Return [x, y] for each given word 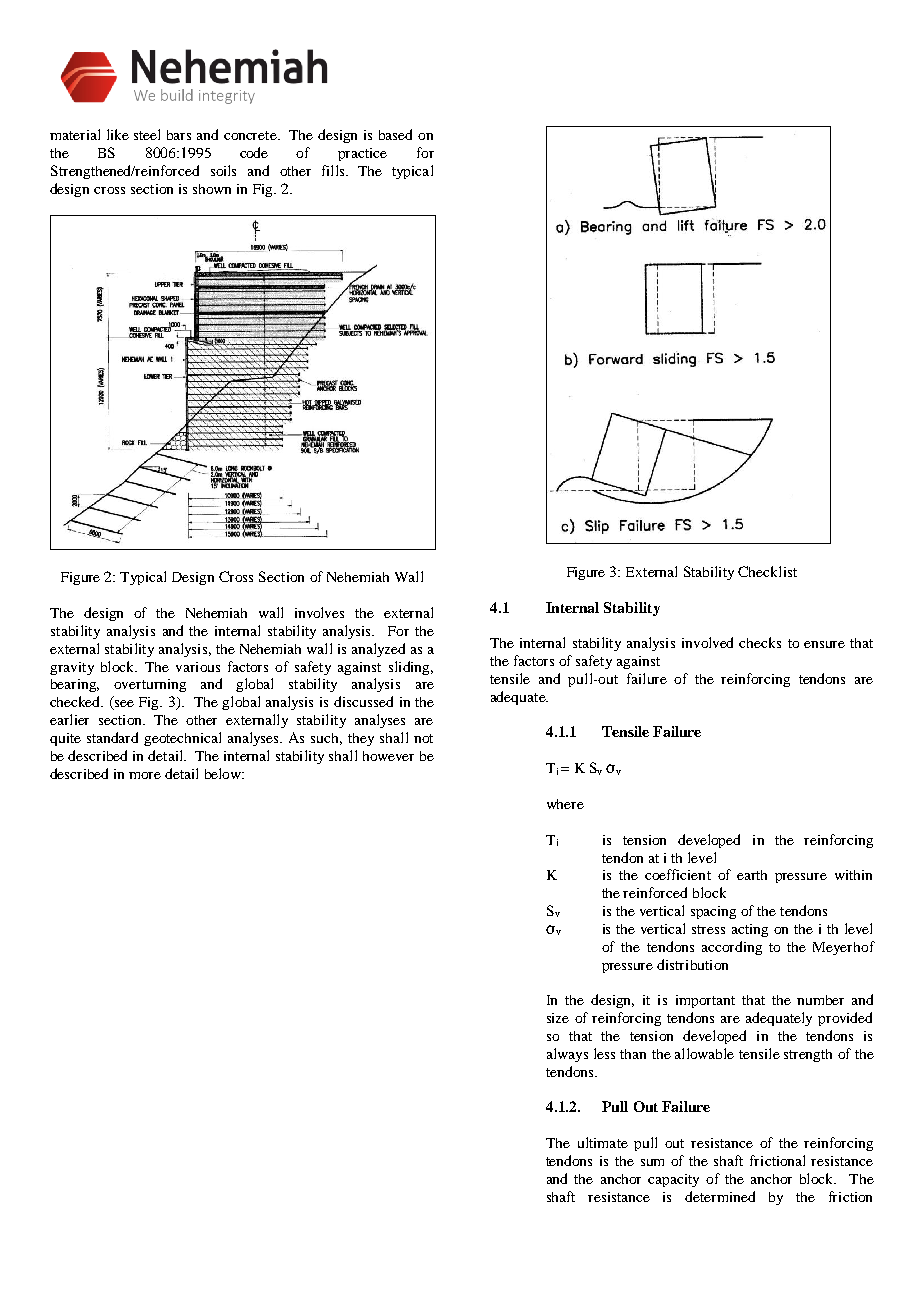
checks [760, 642]
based [395, 134]
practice [362, 154]
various [198, 667]
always [567, 1055]
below [224, 773]
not [423, 738]
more [145, 775]
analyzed [378, 650]
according [732, 948]
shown [212, 189]
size [558, 1018]
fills [334, 170]
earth [752, 875]
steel [147, 134]
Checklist [767, 571]
